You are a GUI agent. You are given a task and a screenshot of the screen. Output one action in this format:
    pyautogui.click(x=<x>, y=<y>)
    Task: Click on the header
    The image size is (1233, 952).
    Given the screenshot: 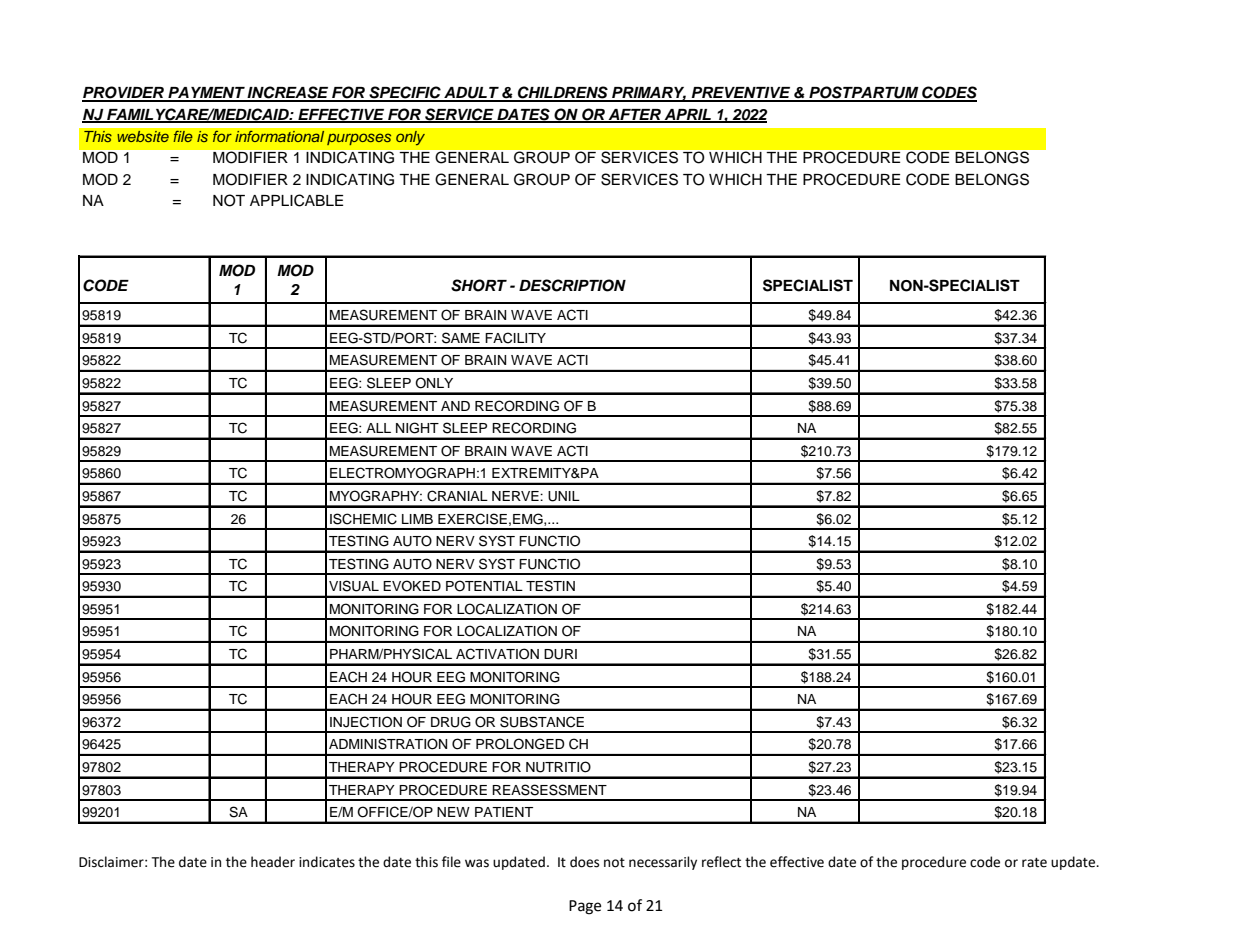 What is the action you would take?
    pyautogui.click(x=273, y=862)
